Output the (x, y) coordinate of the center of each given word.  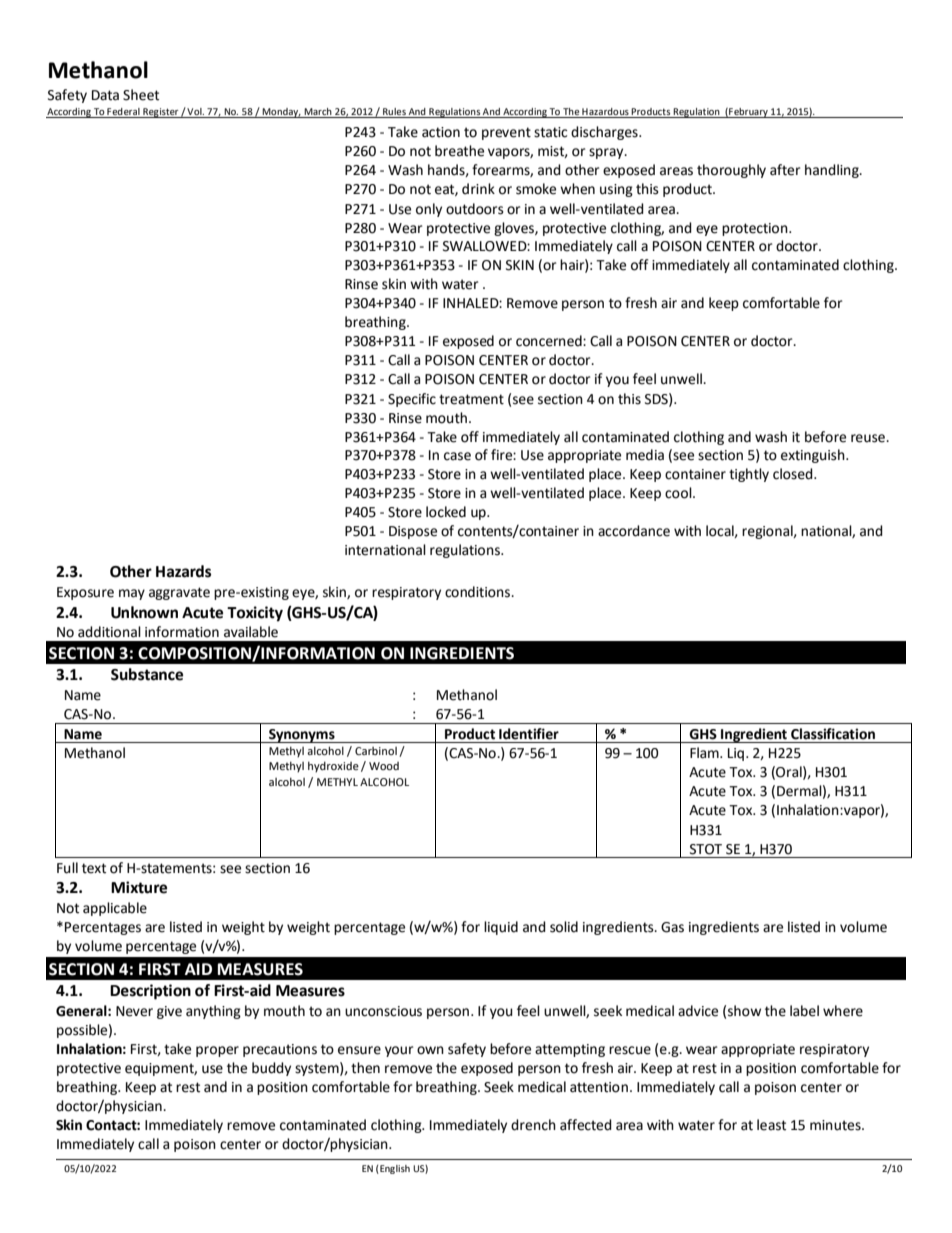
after (785, 170)
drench (533, 1125)
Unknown (144, 612)
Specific (412, 400)
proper (217, 1051)
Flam (705, 753)
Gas (672, 927)
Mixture (139, 887)
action (441, 132)
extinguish (814, 456)
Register (161, 113)
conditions (478, 592)
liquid (501, 928)
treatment (471, 399)
